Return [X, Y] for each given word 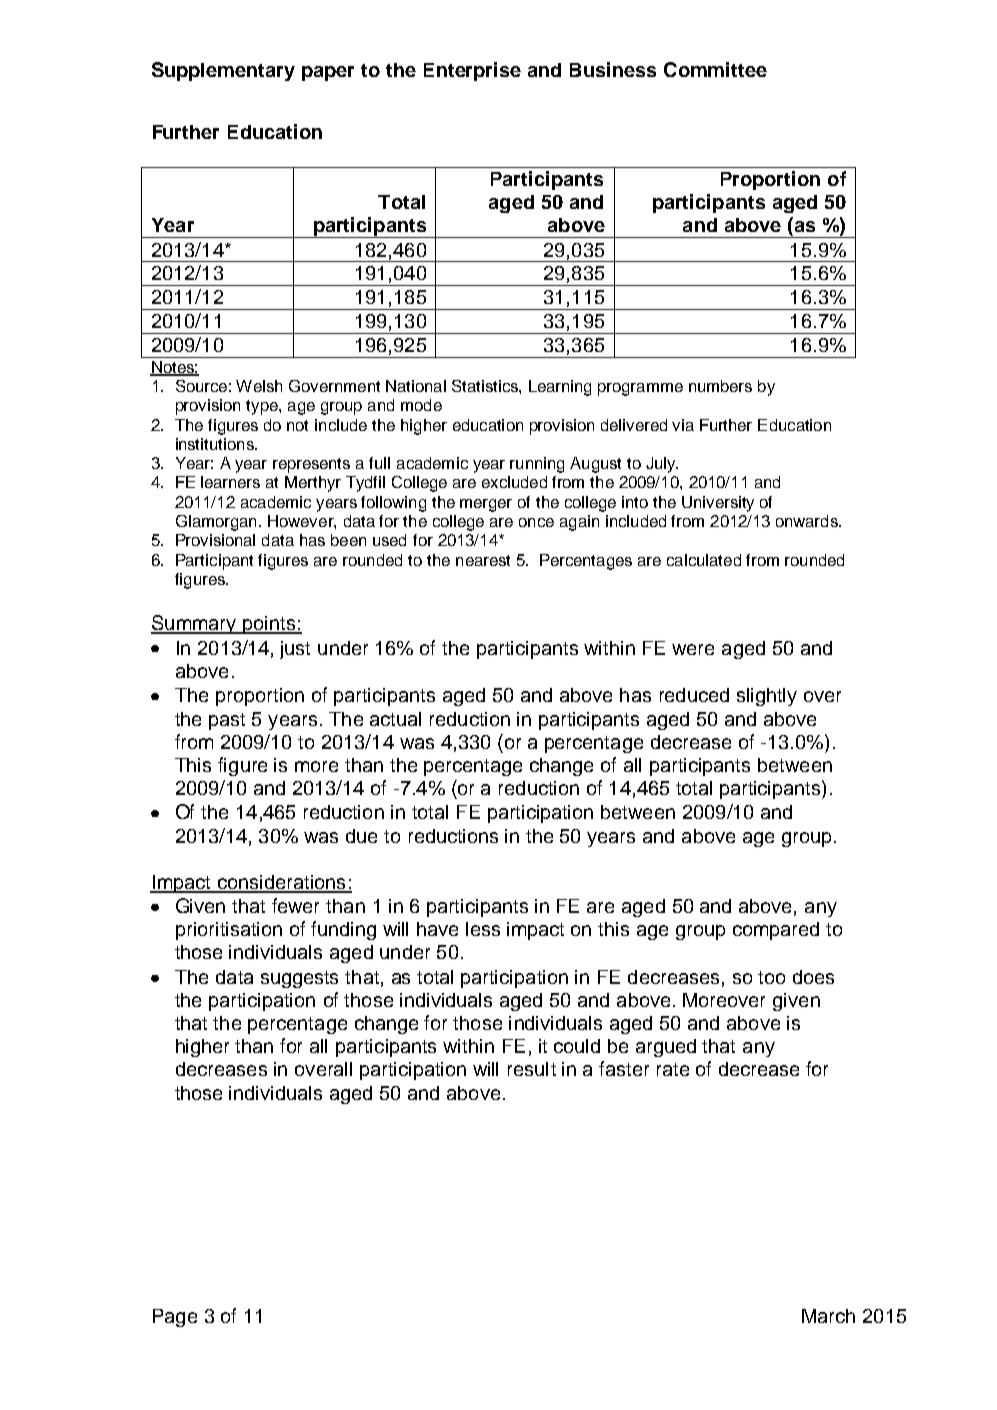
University [718, 504]
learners [230, 482]
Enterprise [472, 71]
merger [486, 505]
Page [175, 1318]
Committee [715, 69]
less [483, 929]
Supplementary [223, 71]
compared [776, 931]
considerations [281, 883]
